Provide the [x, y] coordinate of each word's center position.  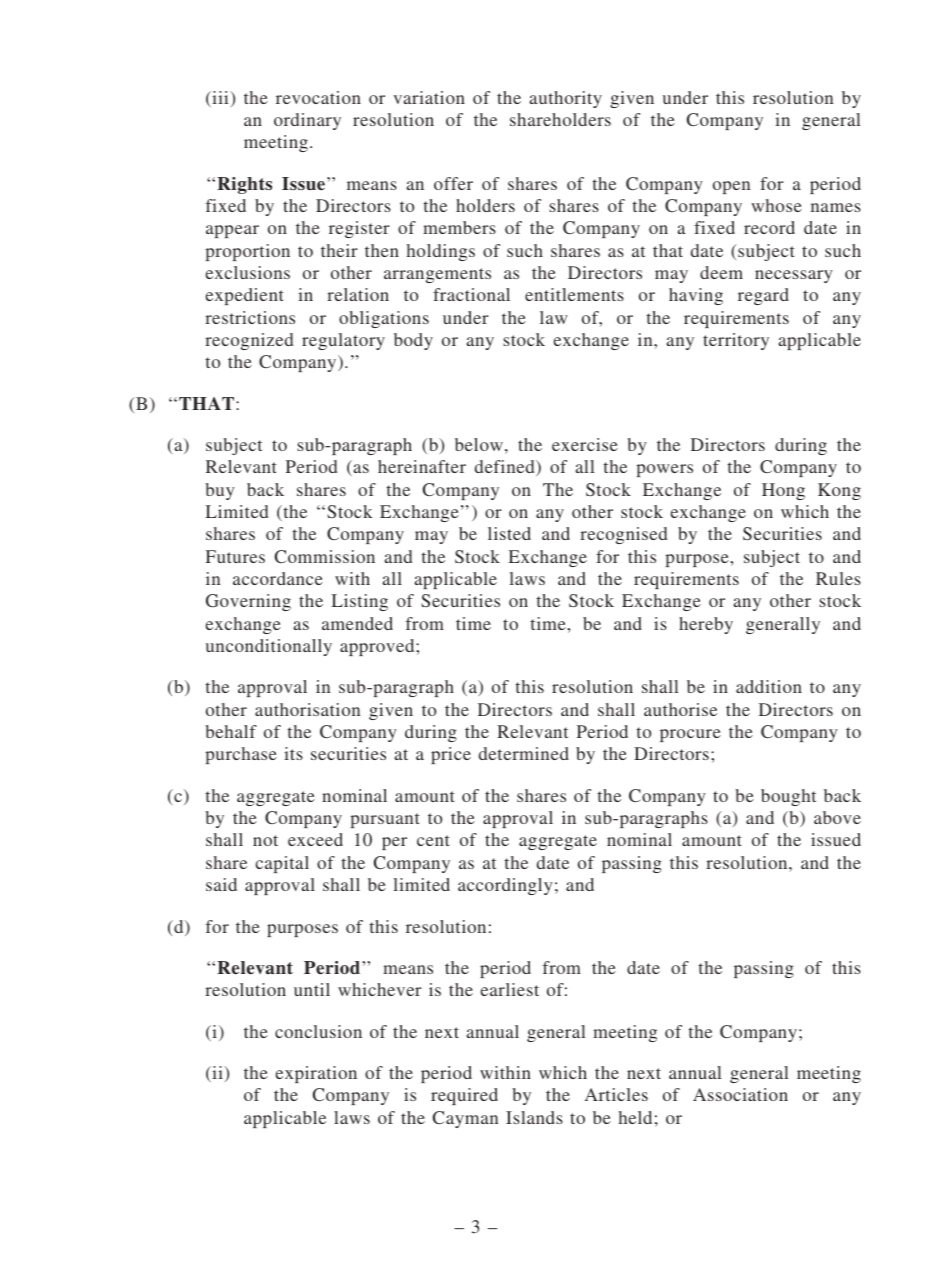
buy [220, 491]
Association [740, 1094]
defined [506, 468]
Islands [534, 1117]
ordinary [307, 121]
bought [788, 797]
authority [565, 99]
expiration [316, 1074]
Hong [783, 491]
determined [524, 753]
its [293, 753]
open [731, 187]
